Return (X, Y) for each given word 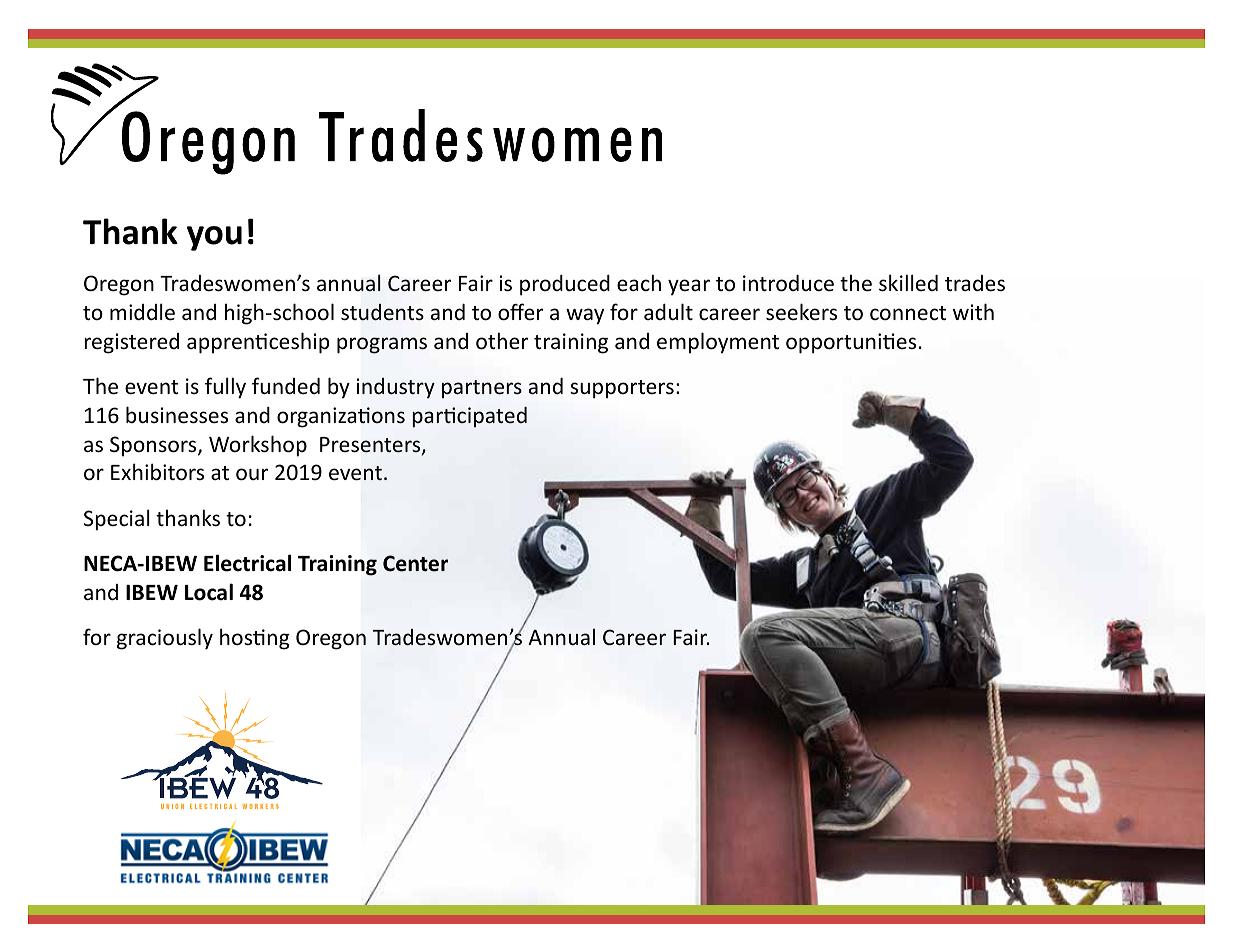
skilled (908, 283)
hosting (255, 639)
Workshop (258, 446)
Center (415, 563)
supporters (622, 389)
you (214, 238)
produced (565, 285)
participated (470, 417)
